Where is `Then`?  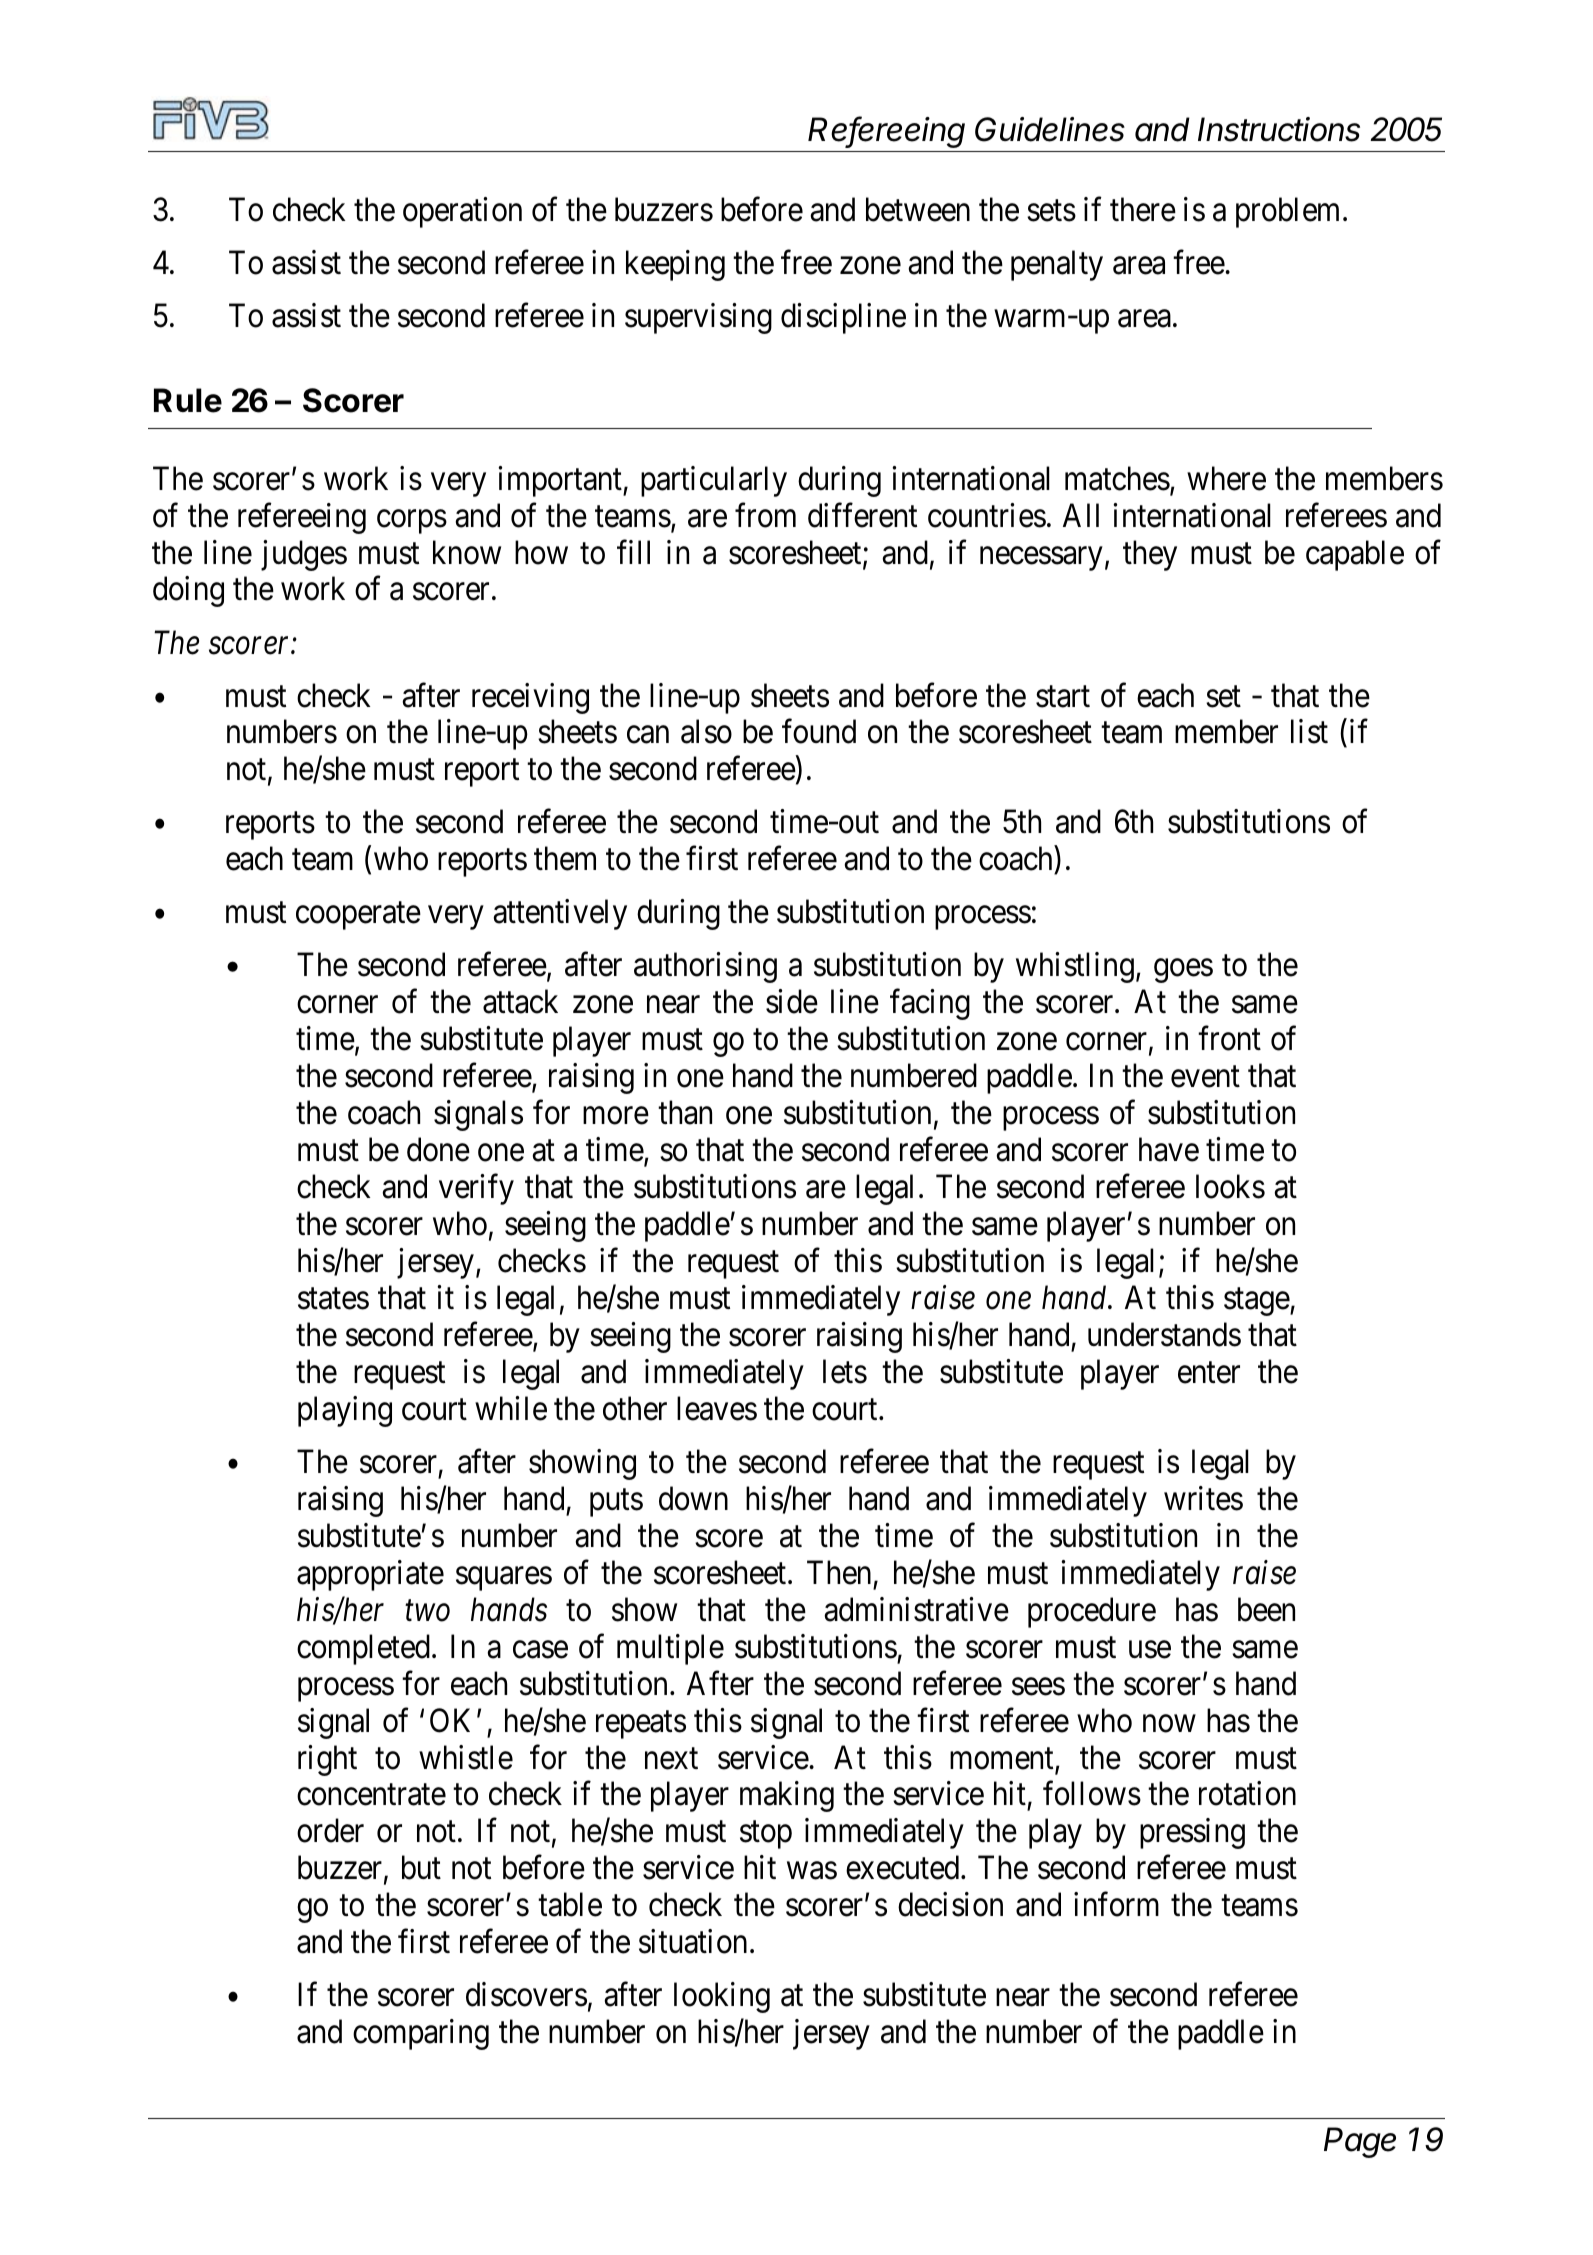 Then is located at coordinates (839, 1572).
